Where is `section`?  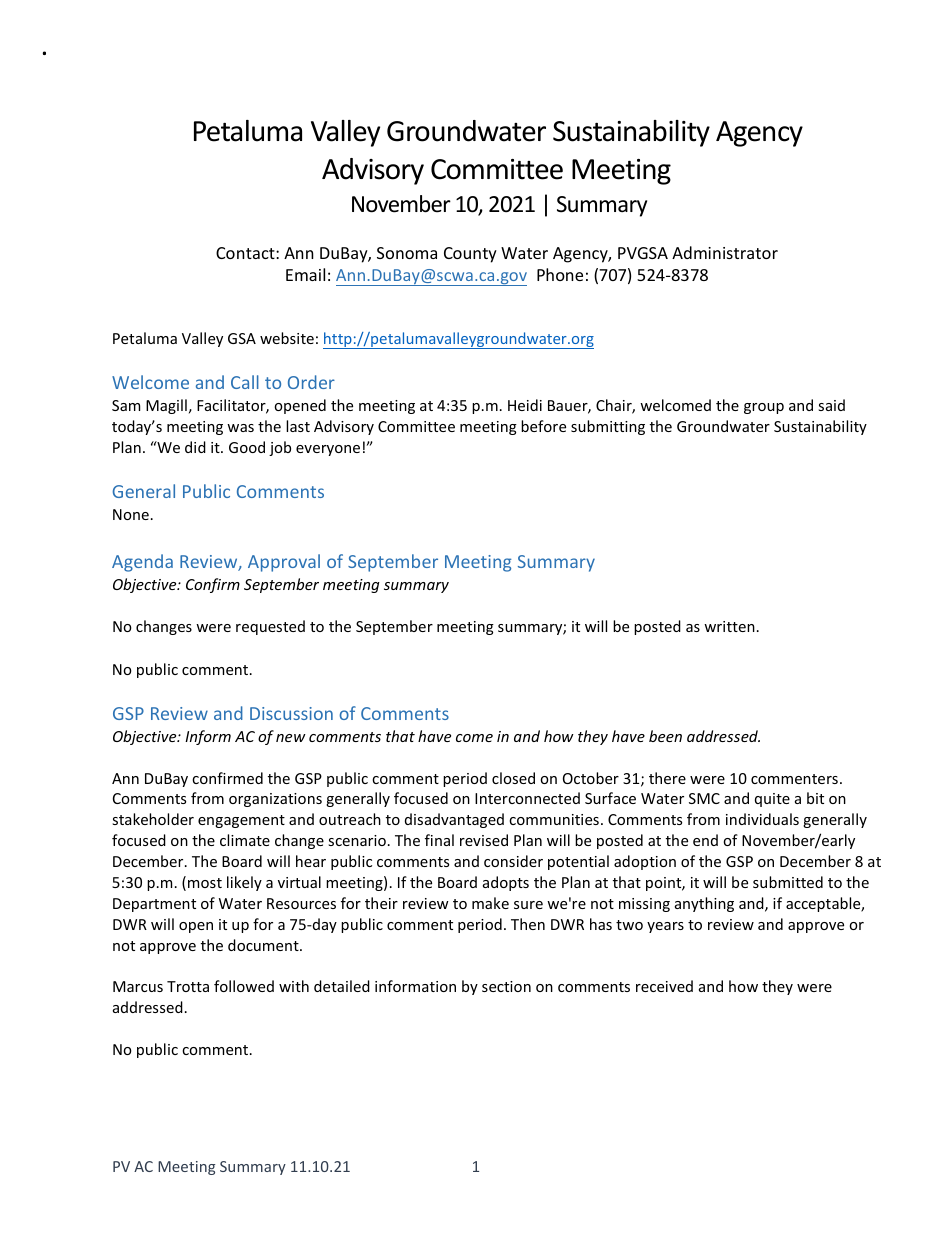
section is located at coordinates (506, 986).
